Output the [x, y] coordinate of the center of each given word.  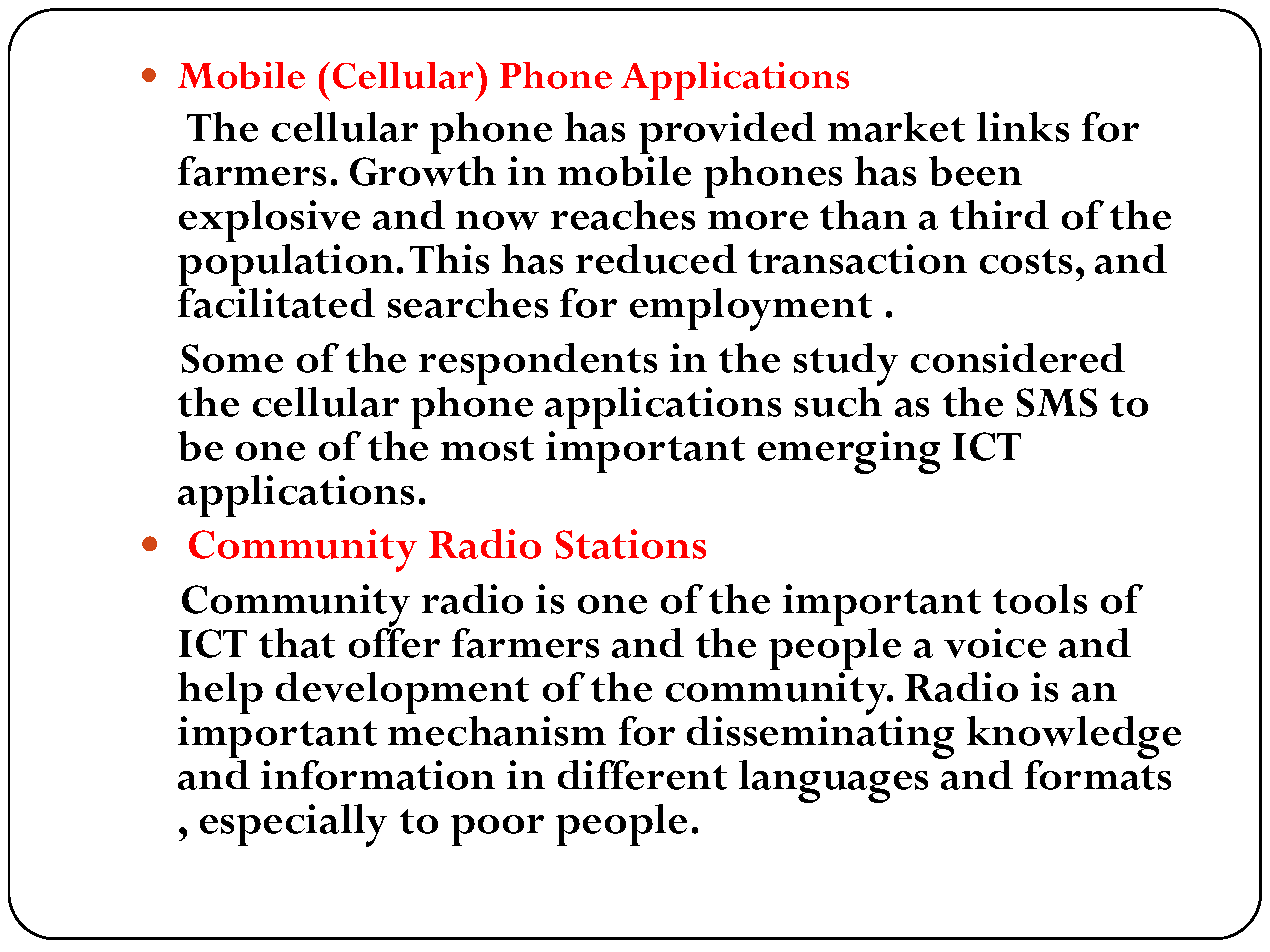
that [297, 643]
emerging [849, 452]
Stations [631, 544]
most [487, 448]
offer [394, 642]
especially [293, 825]
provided [727, 134]
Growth [423, 171]
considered [1018, 358]
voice [995, 643]
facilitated [276, 303]
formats [1098, 774]
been [975, 171]
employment [751, 309]
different [642, 775]
